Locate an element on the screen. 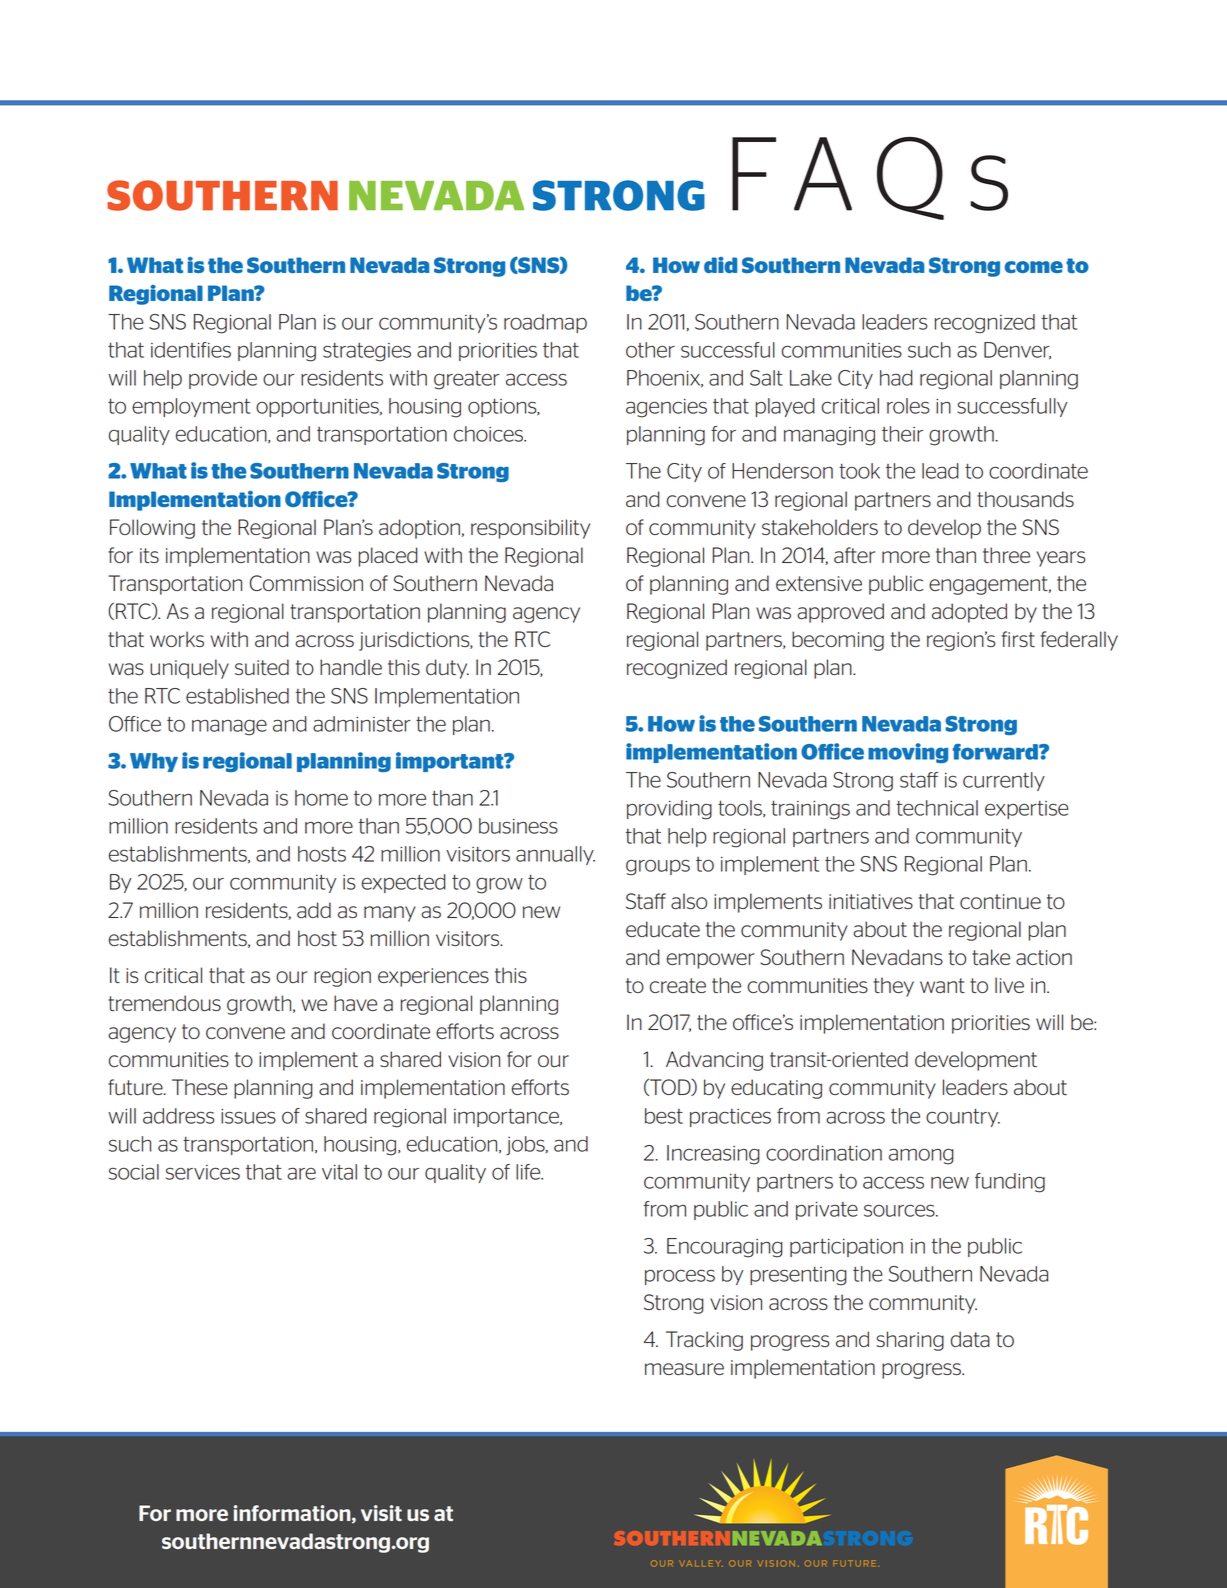 This screenshot has height=1588, width=1227. roadmap is located at coordinates (545, 323).
